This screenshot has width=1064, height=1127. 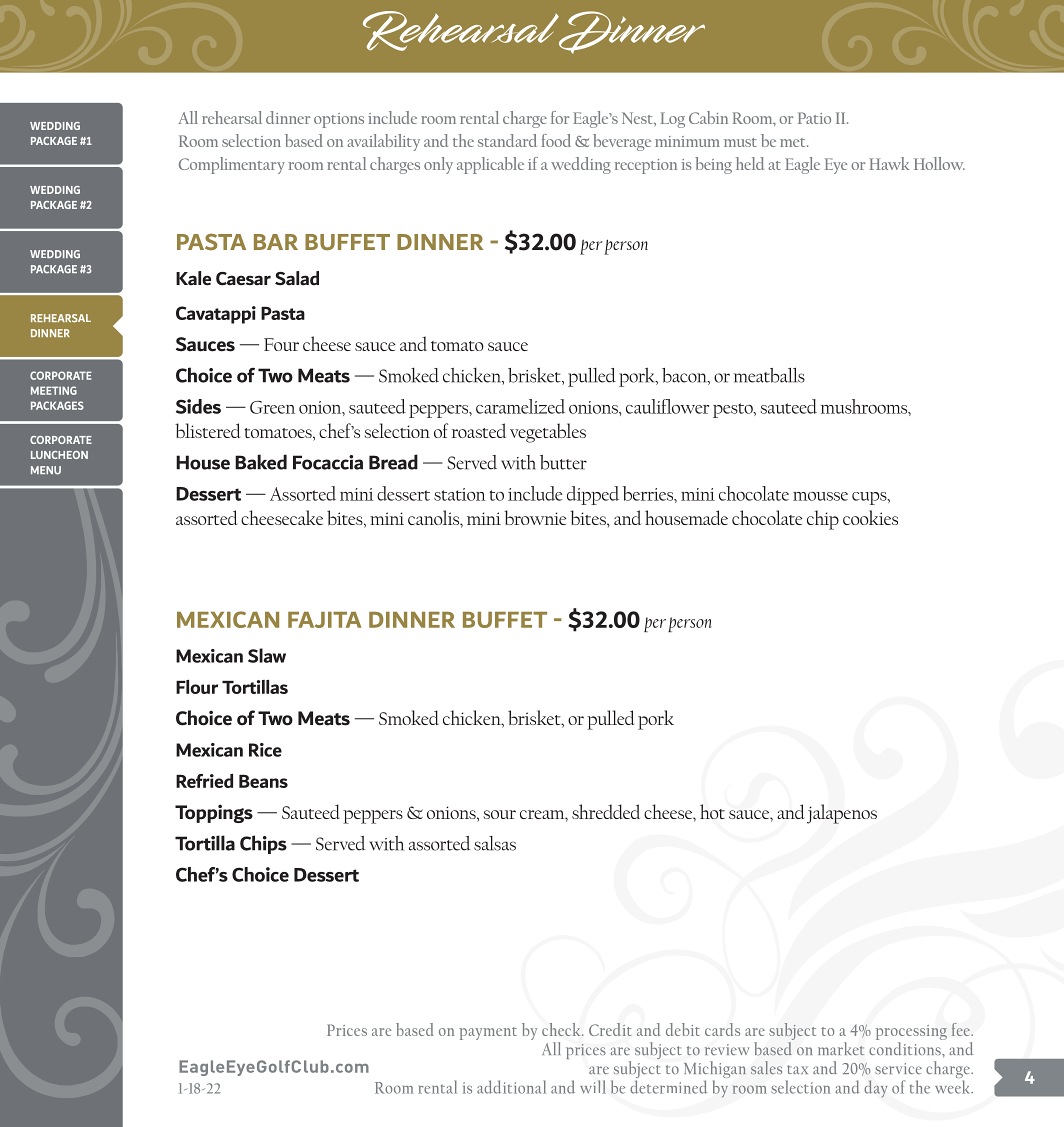 What do you see at coordinates (889, 163) in the screenshot?
I see `Hawk` at bounding box center [889, 163].
